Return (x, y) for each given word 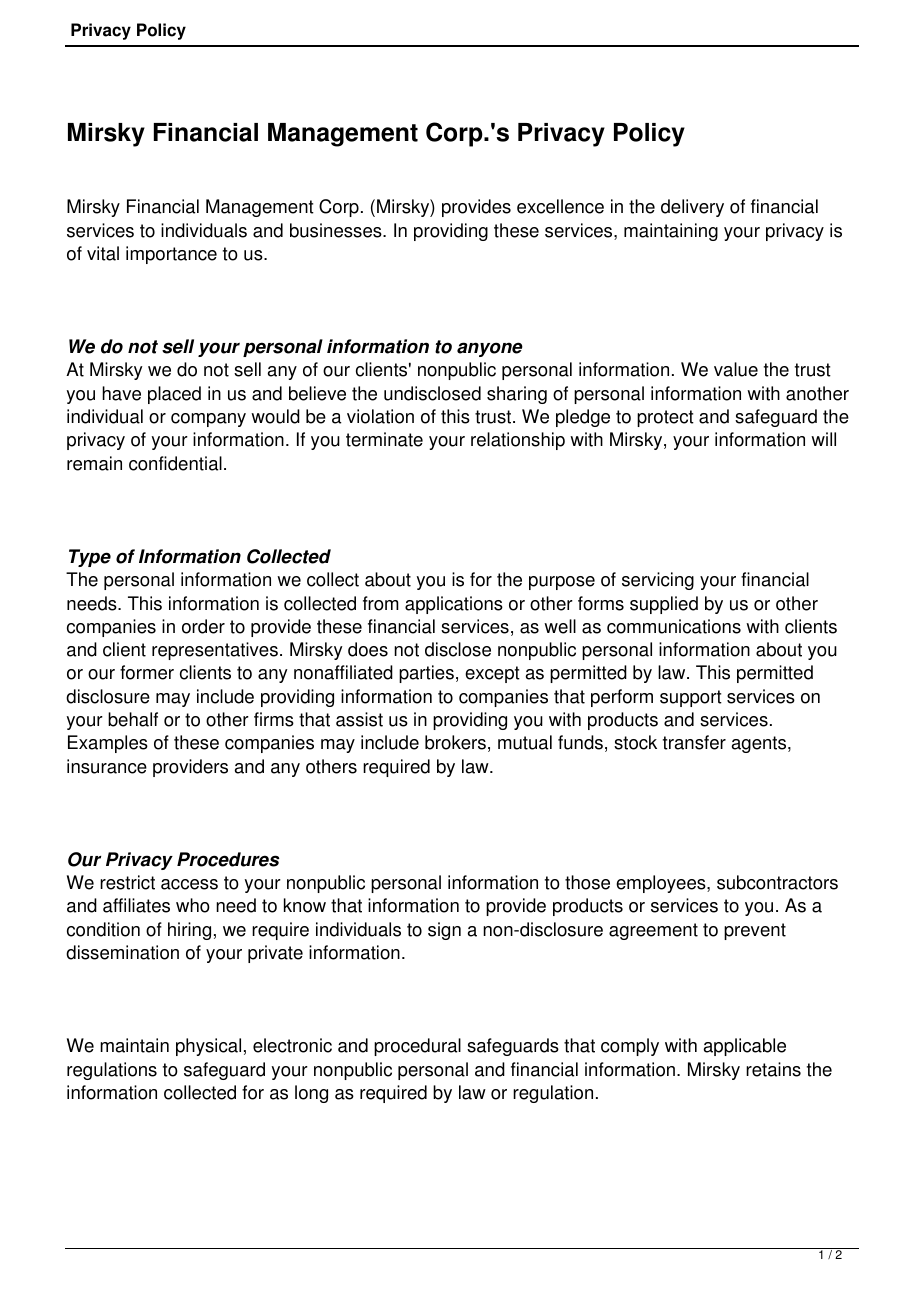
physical (208, 1047)
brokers (455, 742)
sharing (517, 395)
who (193, 905)
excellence (560, 206)
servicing (658, 581)
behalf (133, 719)
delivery (692, 208)
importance (171, 255)
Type (90, 558)
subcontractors (777, 882)
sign (444, 931)
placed (174, 395)
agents (760, 744)
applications (454, 605)
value (736, 369)
